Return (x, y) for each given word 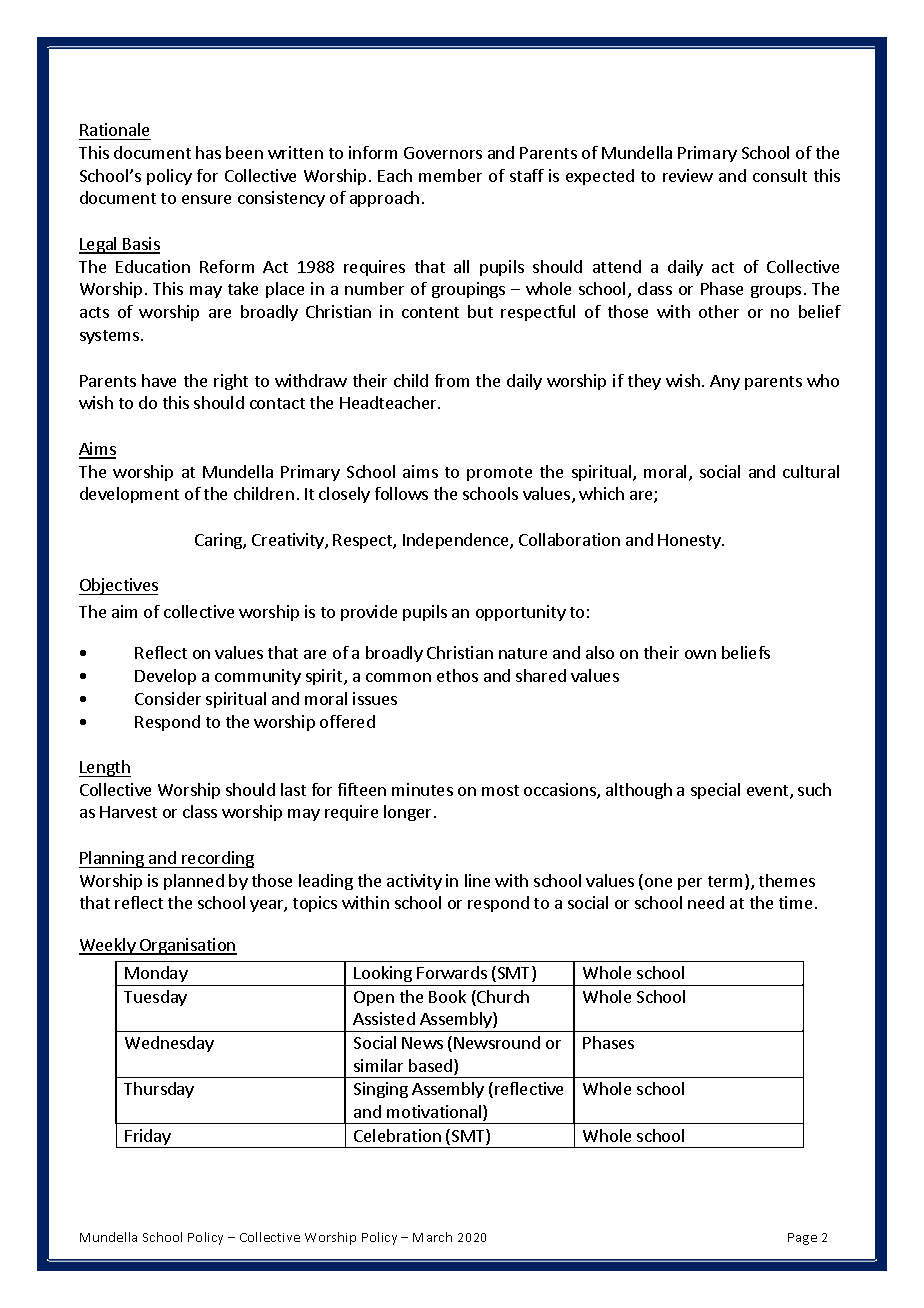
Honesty (690, 541)
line (477, 880)
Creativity (289, 541)
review (688, 175)
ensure (206, 199)
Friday (148, 1138)
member (450, 175)
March (432, 1237)
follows (401, 493)
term (727, 882)
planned (194, 882)
